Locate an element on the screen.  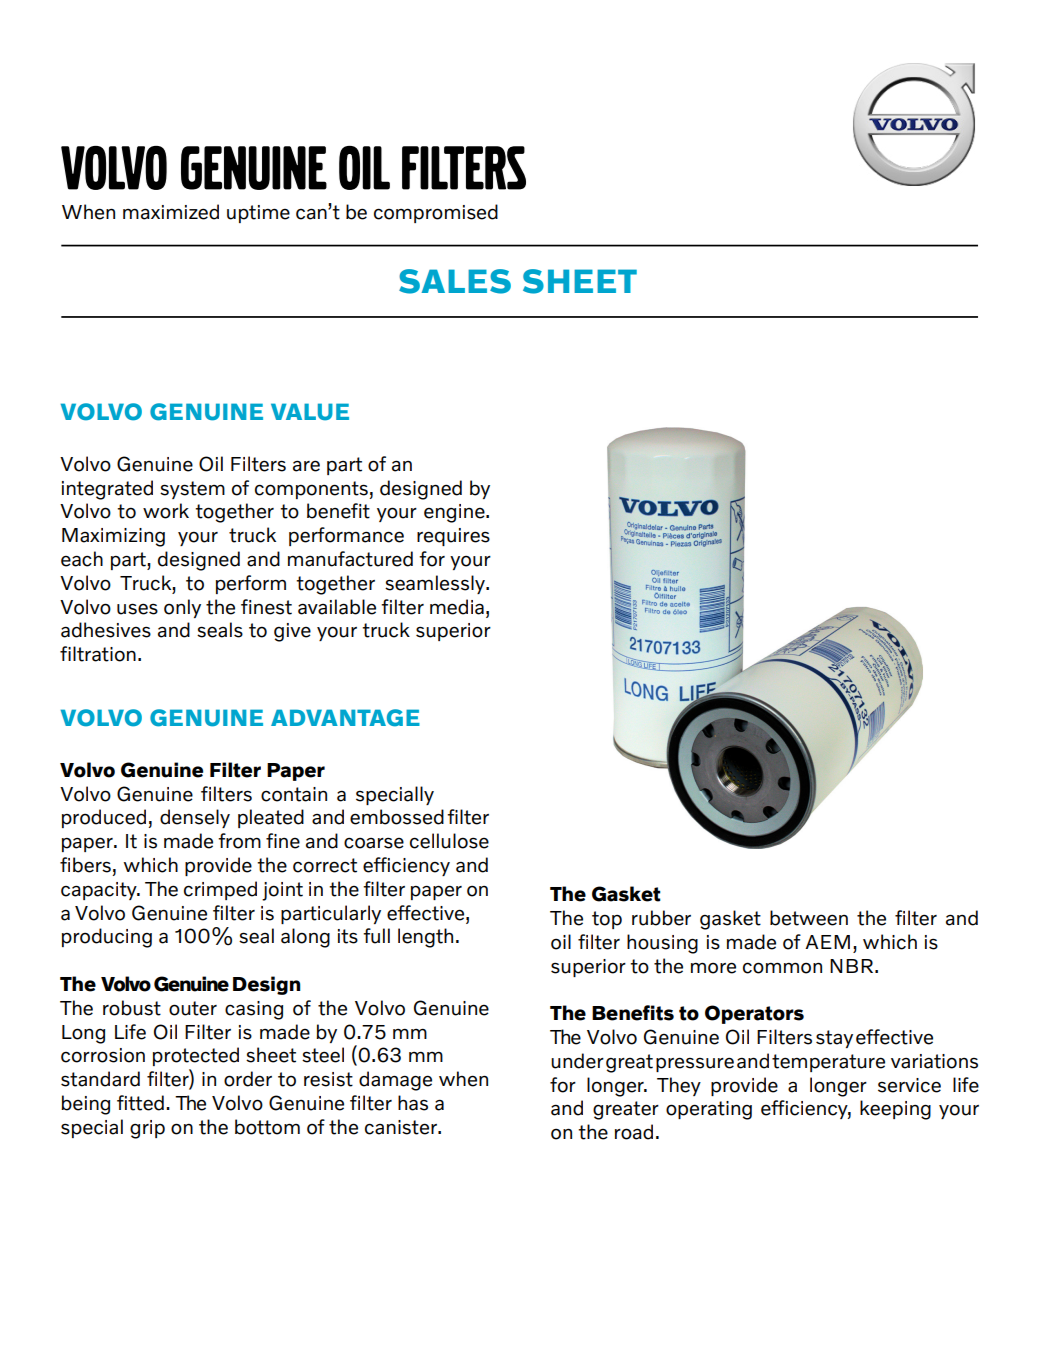
requires is located at coordinates (453, 537).
